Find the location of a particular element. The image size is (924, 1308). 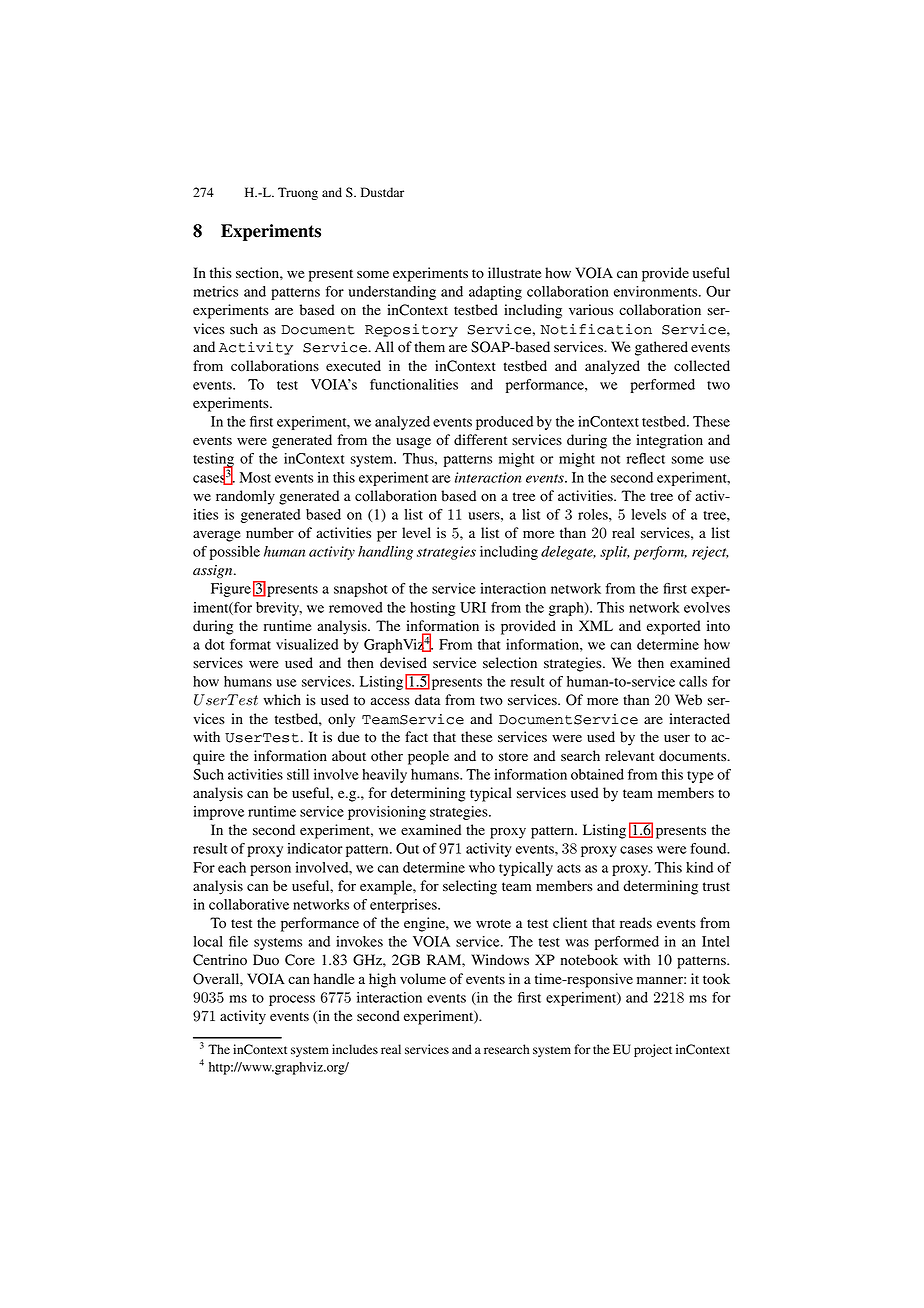

project is located at coordinates (653, 1050).
